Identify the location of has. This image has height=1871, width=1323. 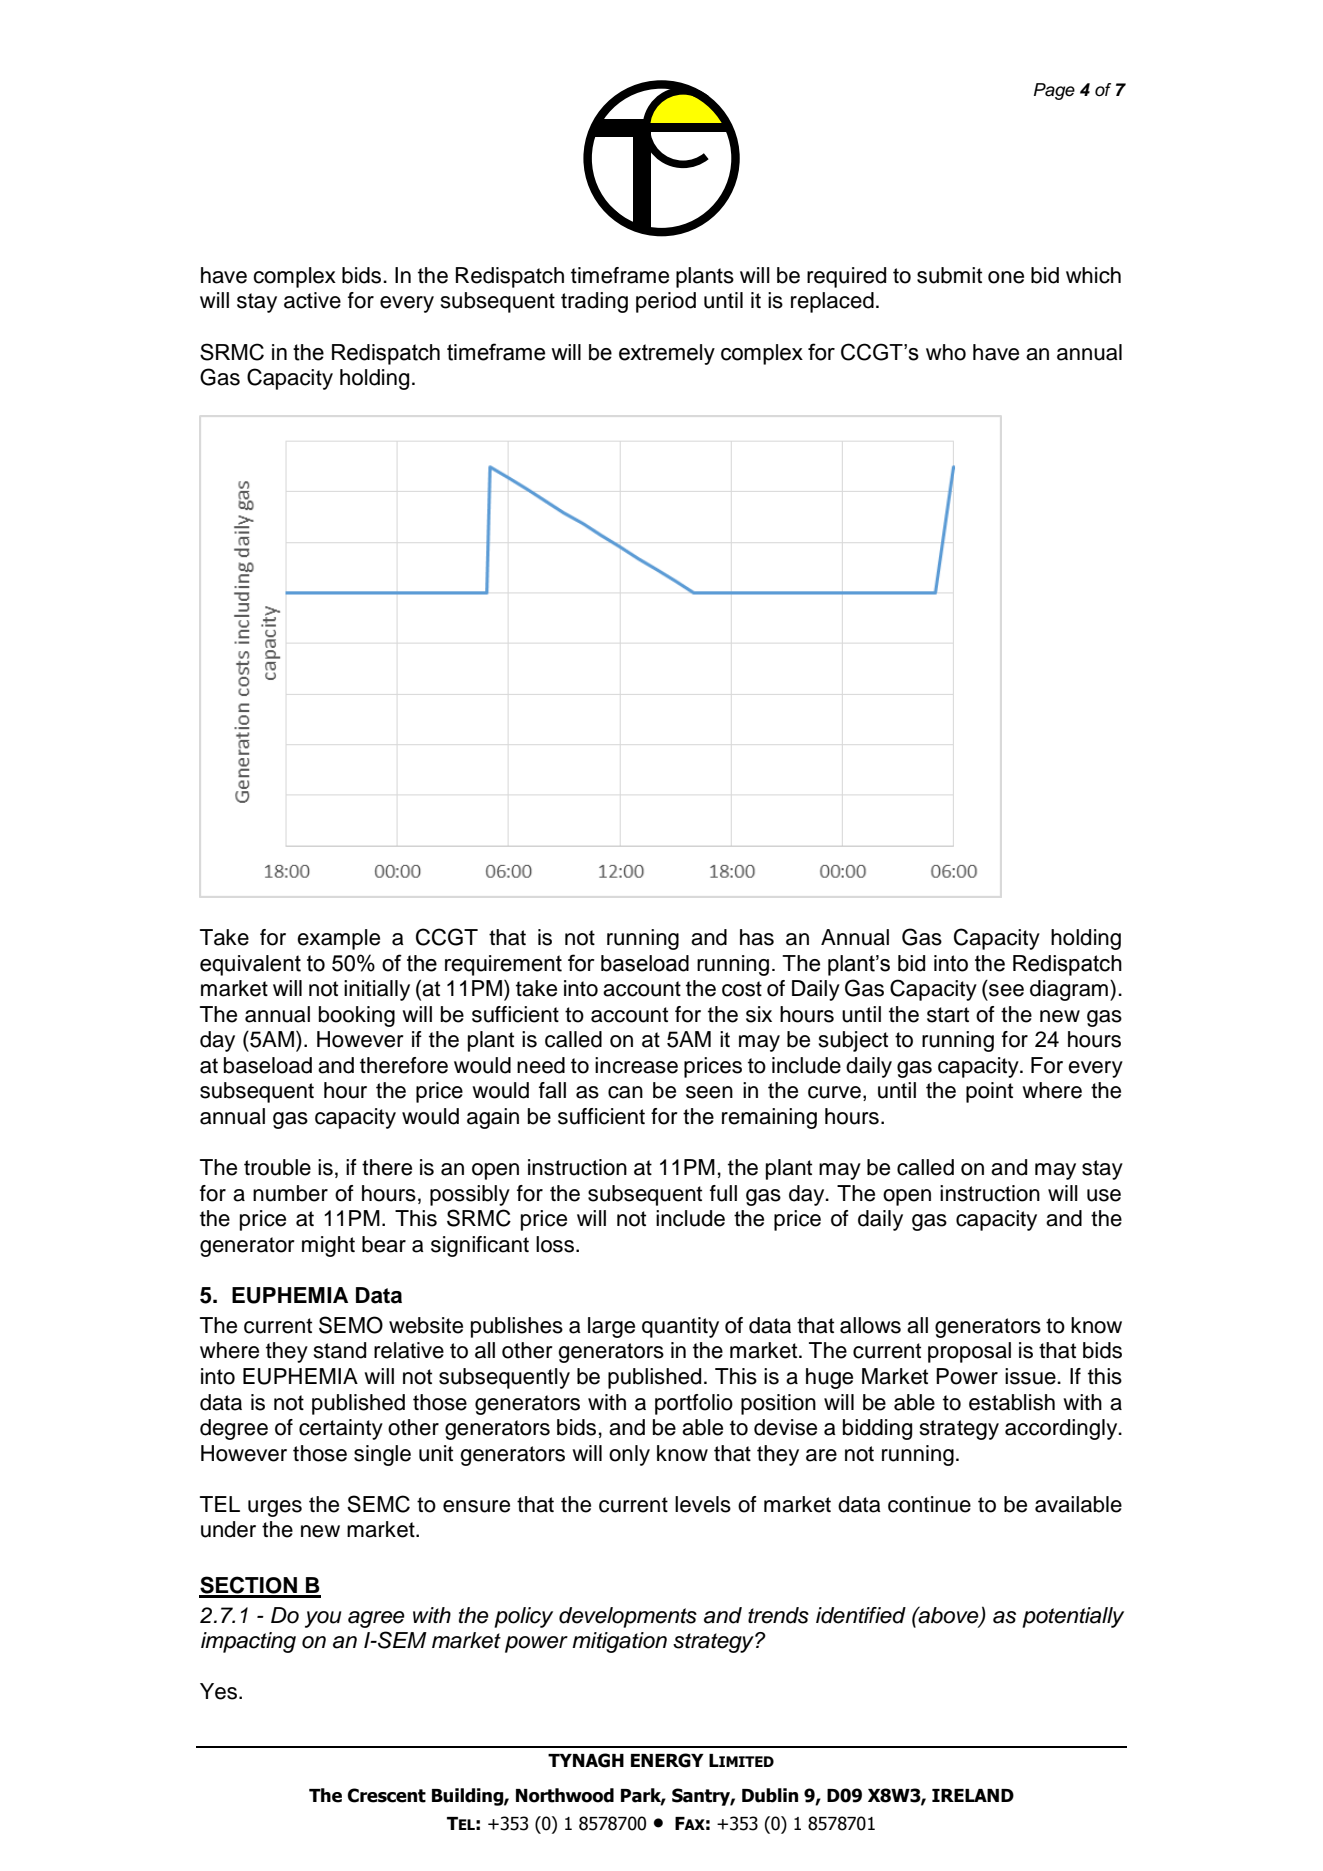
(757, 937).
